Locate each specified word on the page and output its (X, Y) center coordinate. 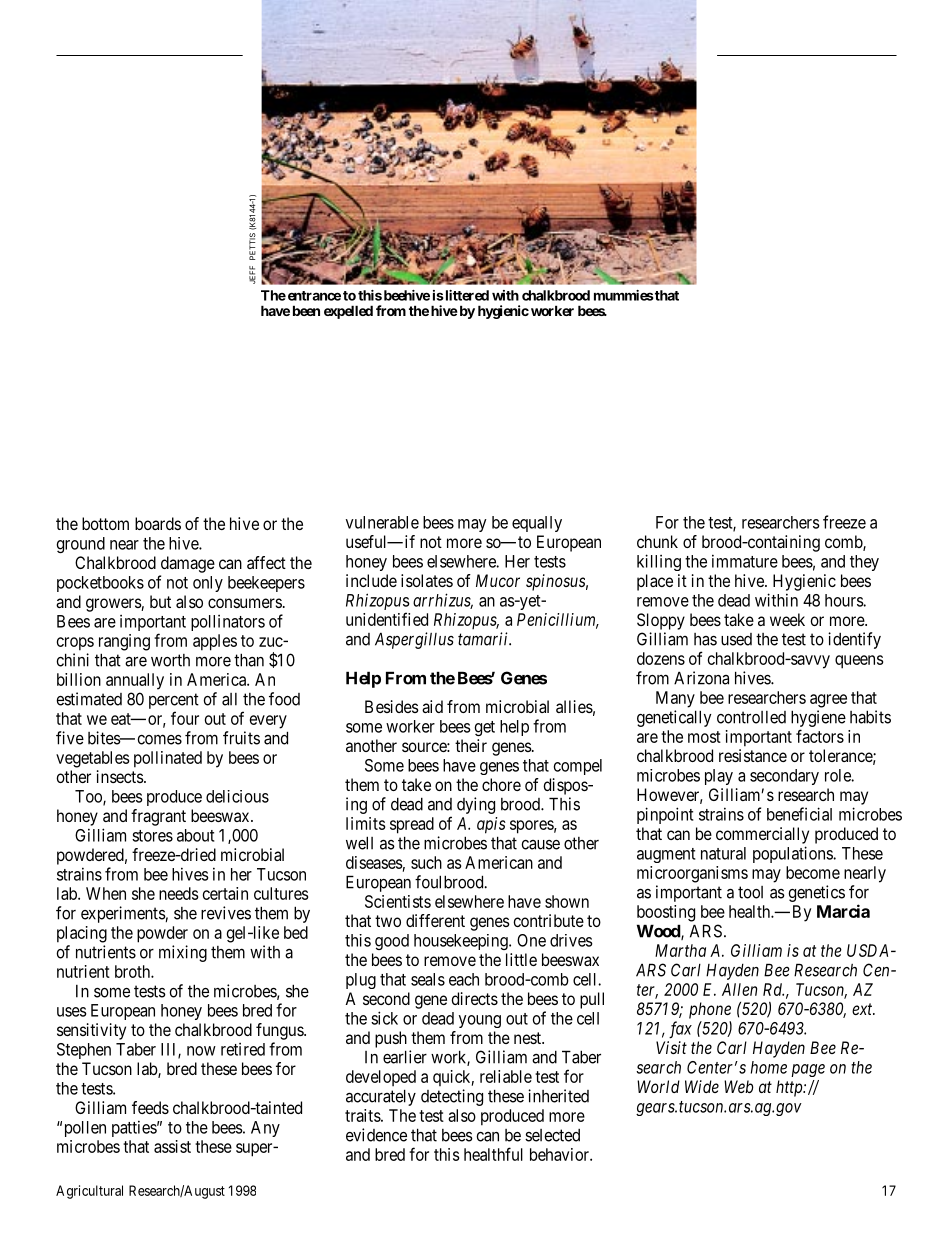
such (426, 862)
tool (750, 892)
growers (114, 605)
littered (466, 295)
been (306, 310)
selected (552, 1135)
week (787, 619)
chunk (657, 541)
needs (178, 893)
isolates (427, 580)
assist (172, 1146)
